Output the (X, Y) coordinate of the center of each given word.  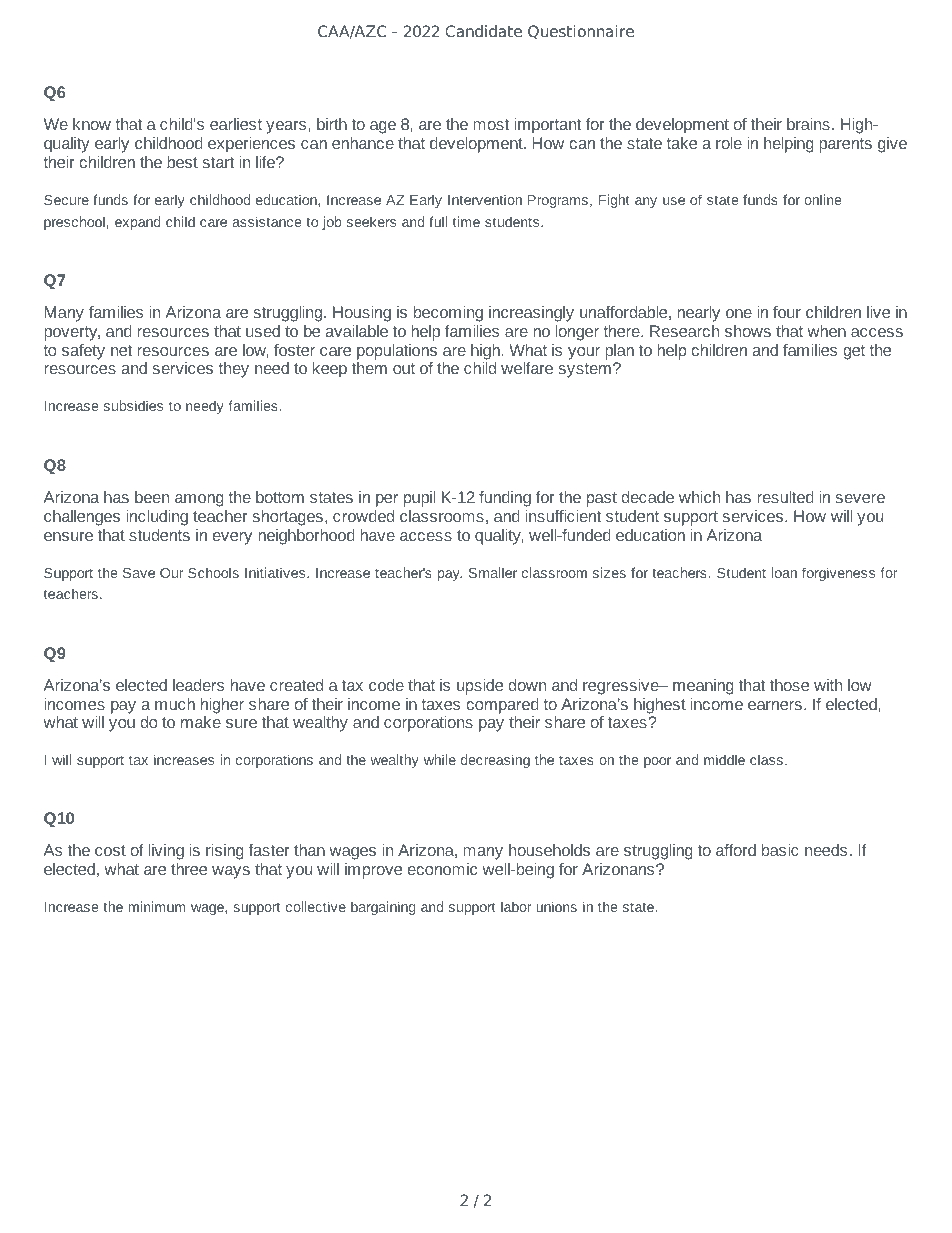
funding (505, 499)
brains (808, 124)
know (92, 124)
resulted (785, 497)
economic (442, 869)
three (189, 869)
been (152, 497)
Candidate (483, 31)
